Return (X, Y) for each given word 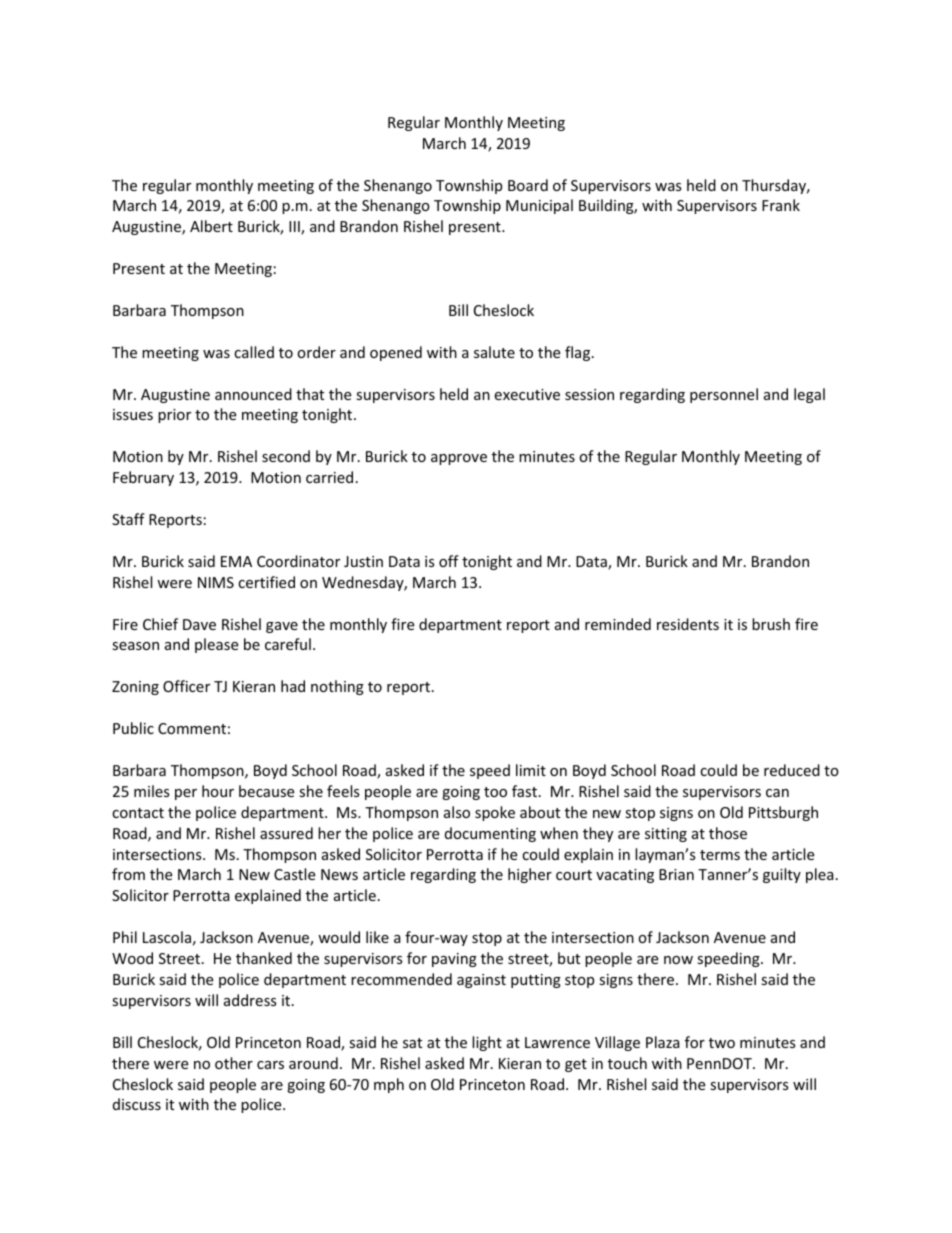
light (487, 1043)
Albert (211, 226)
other (234, 1063)
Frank (781, 205)
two (722, 1043)
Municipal (539, 206)
